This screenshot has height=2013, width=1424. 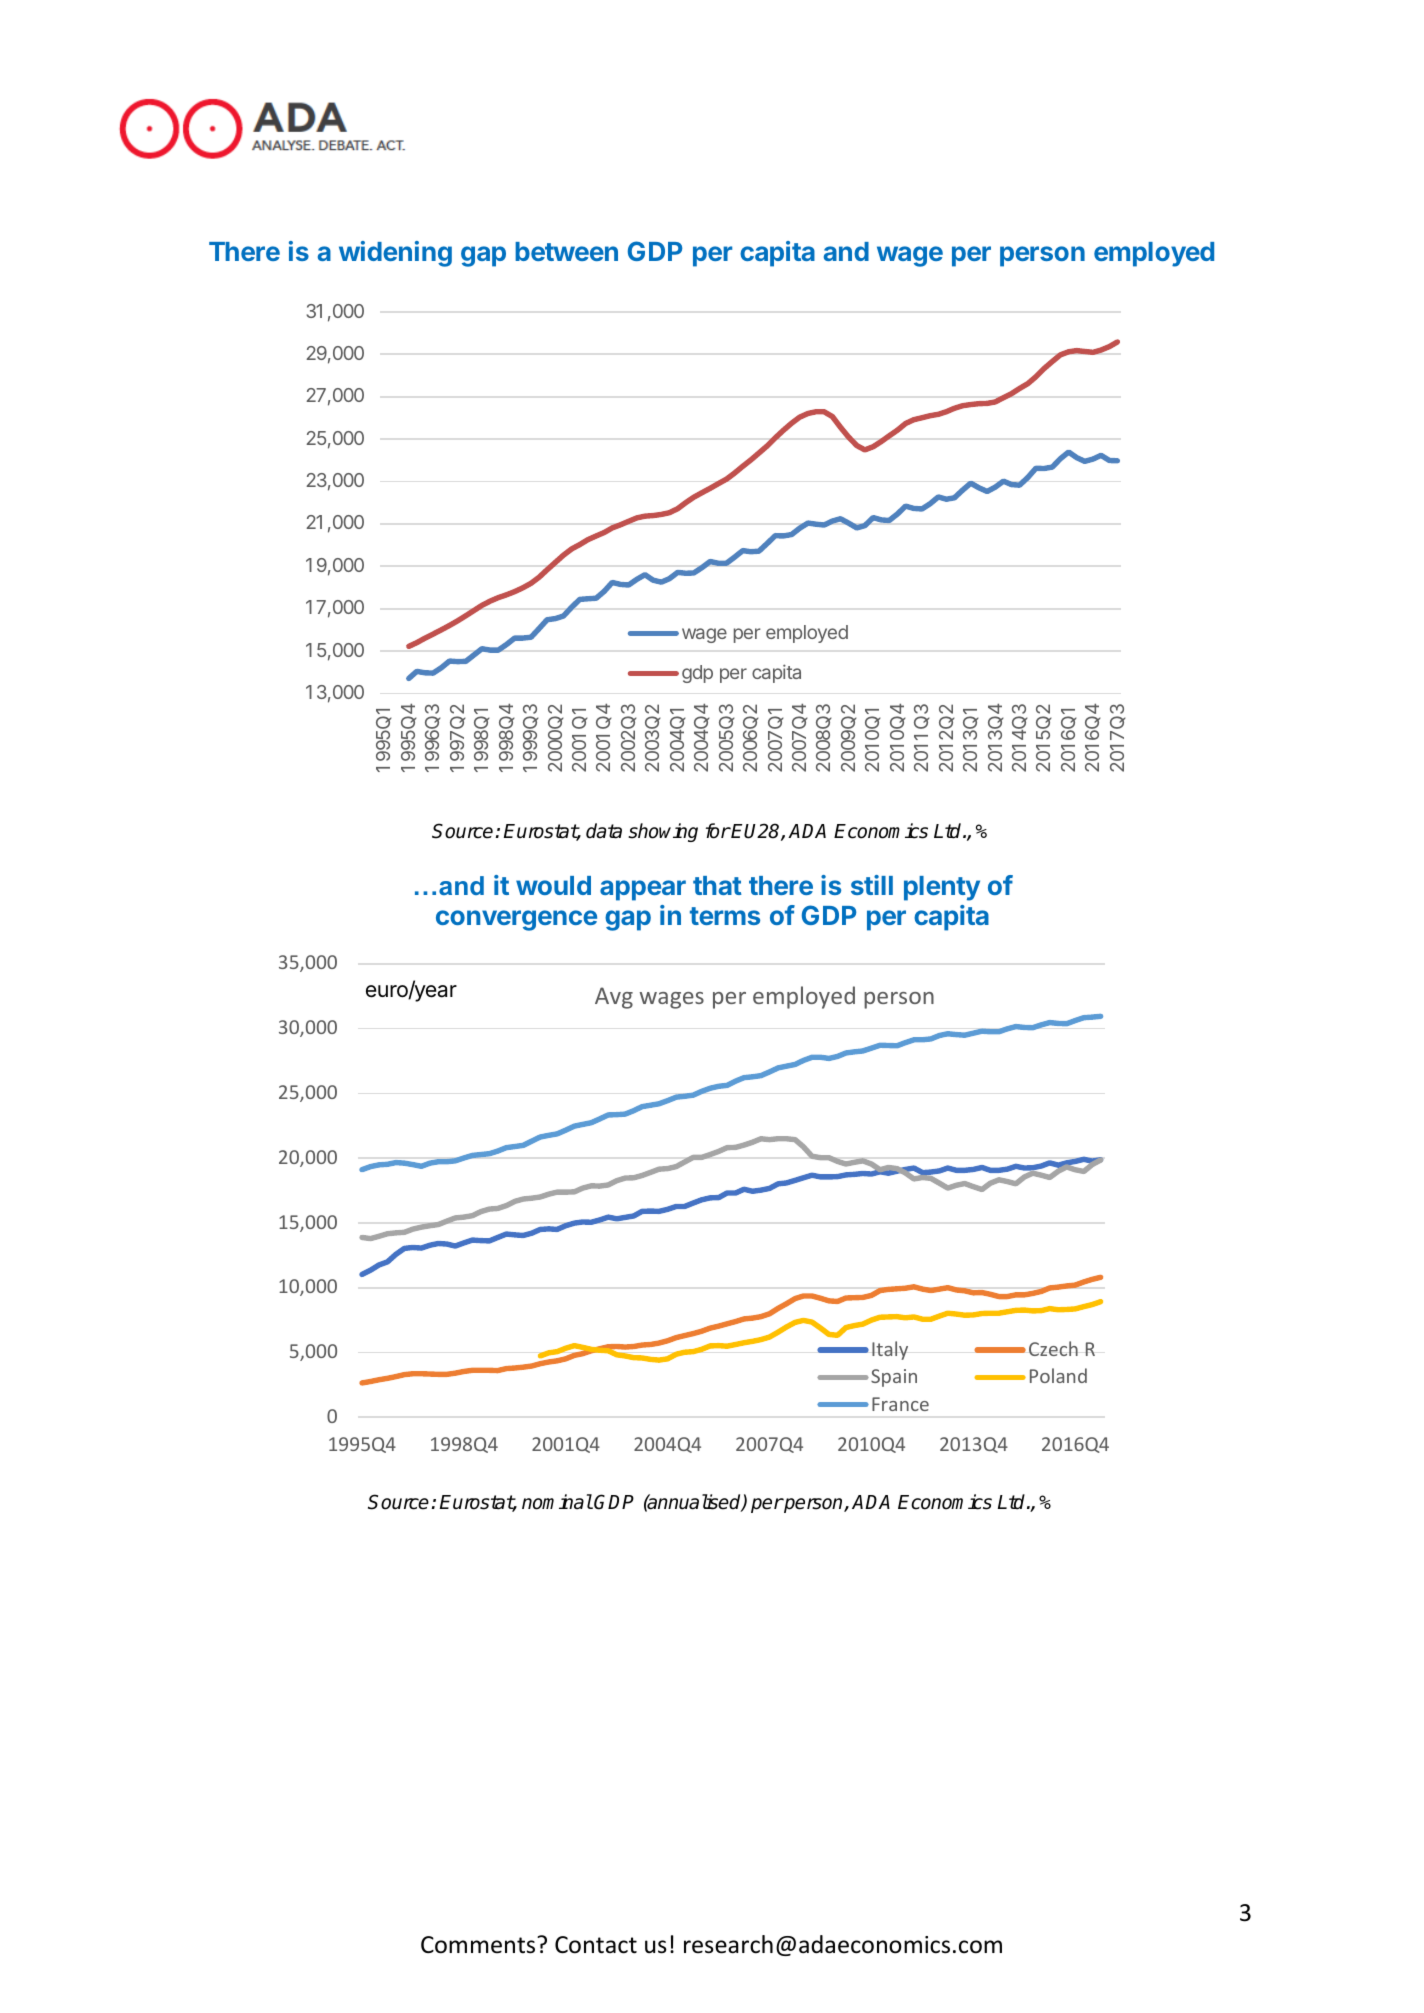 I want to click on Italy, so click(x=890, y=1350).
